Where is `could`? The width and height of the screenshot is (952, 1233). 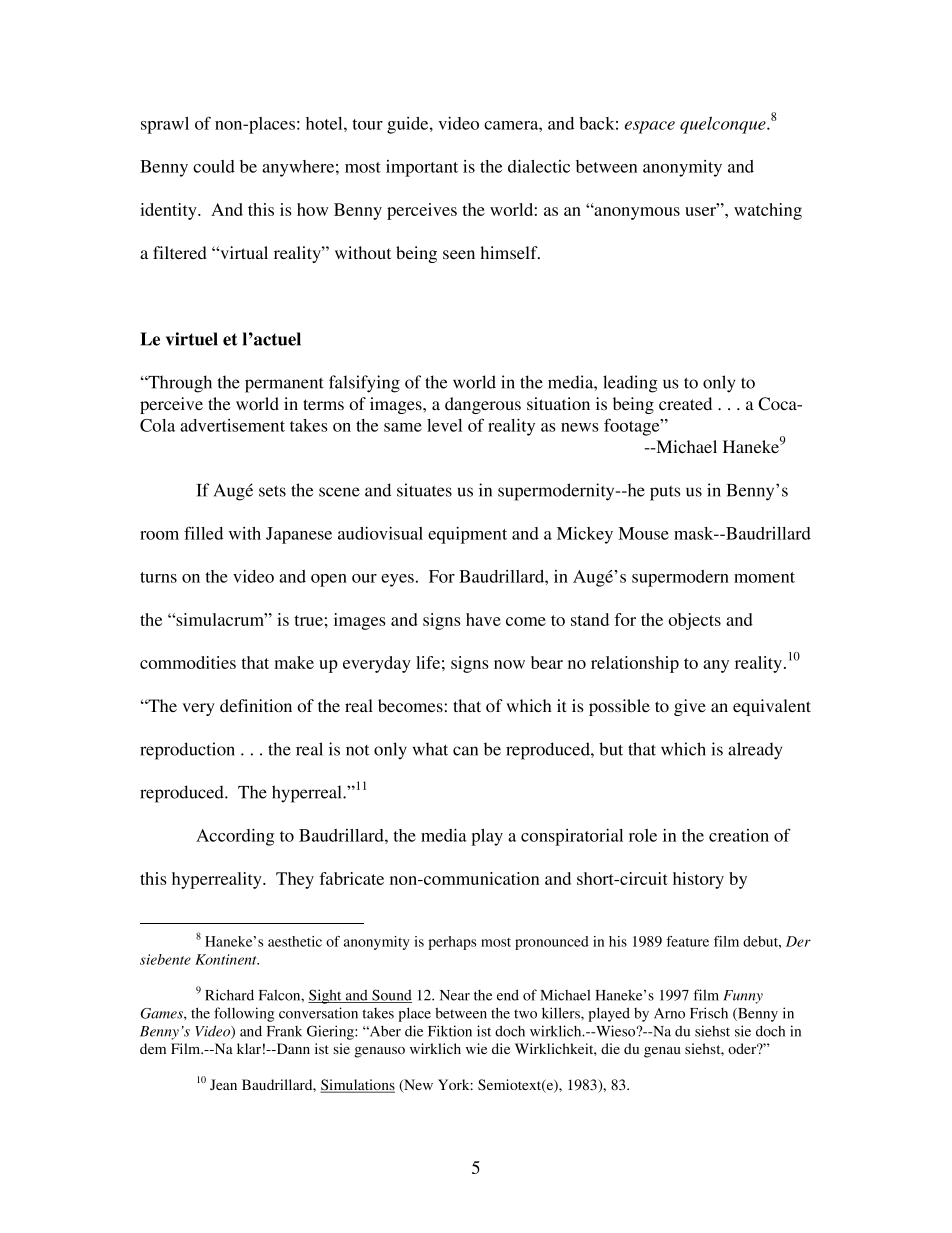
could is located at coordinates (214, 166).
